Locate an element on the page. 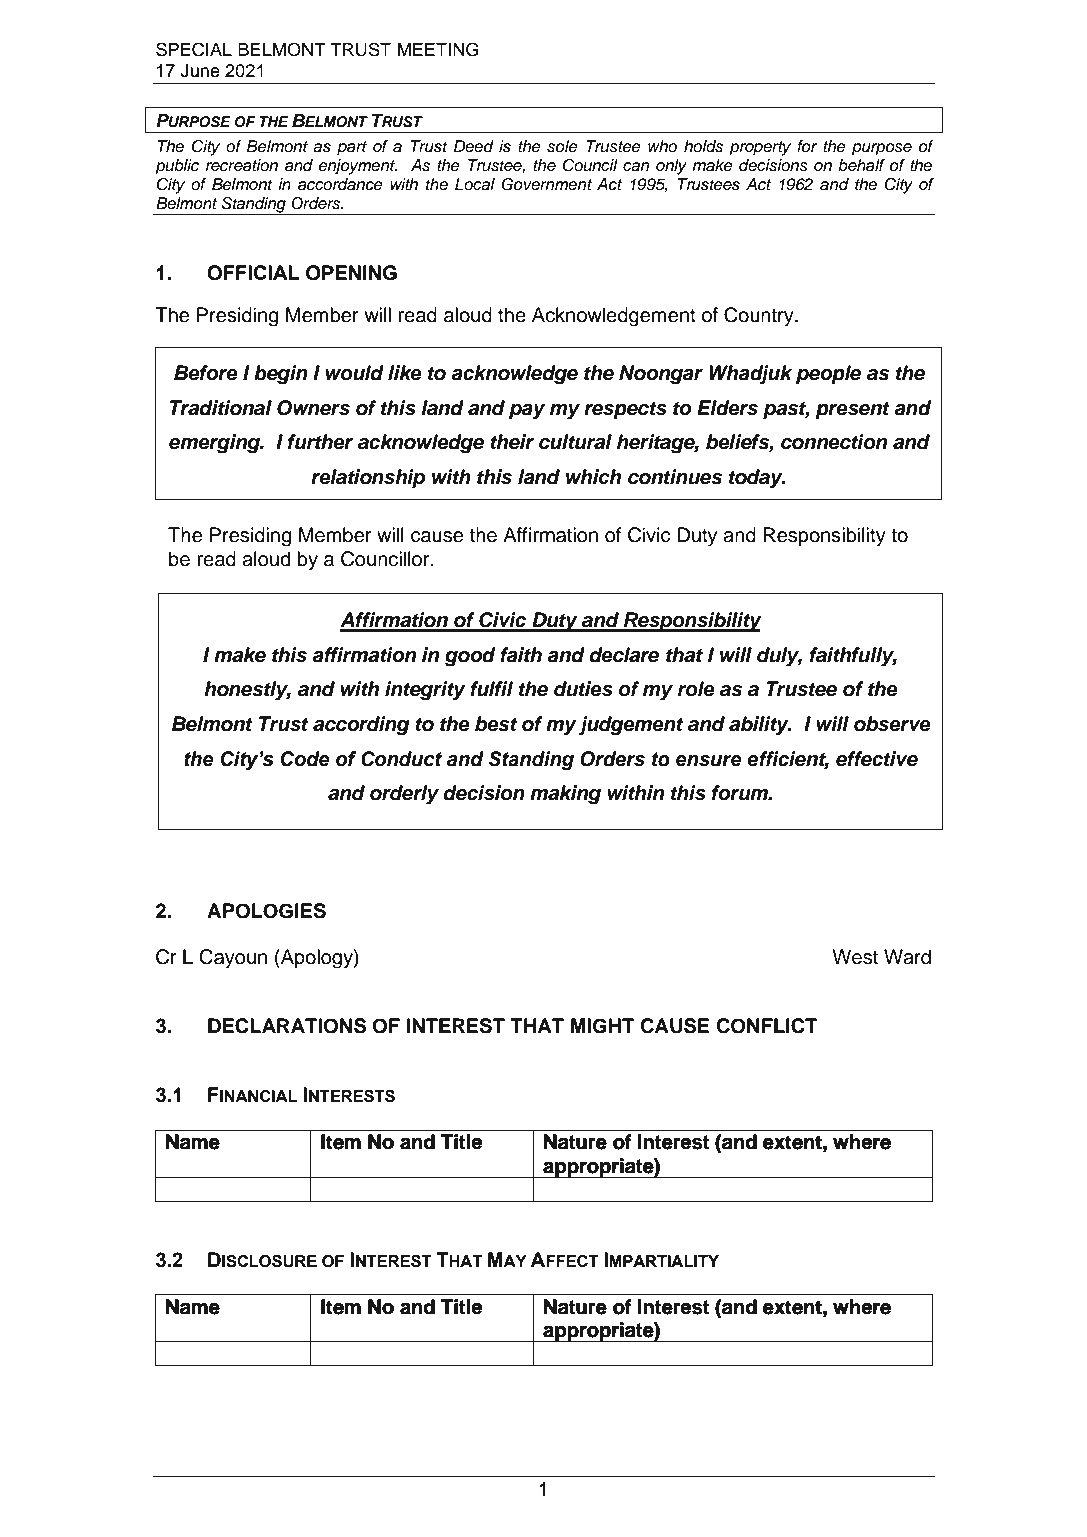 The width and height of the image is (1087, 1537). DECLARATIONS is located at coordinates (287, 1026).
